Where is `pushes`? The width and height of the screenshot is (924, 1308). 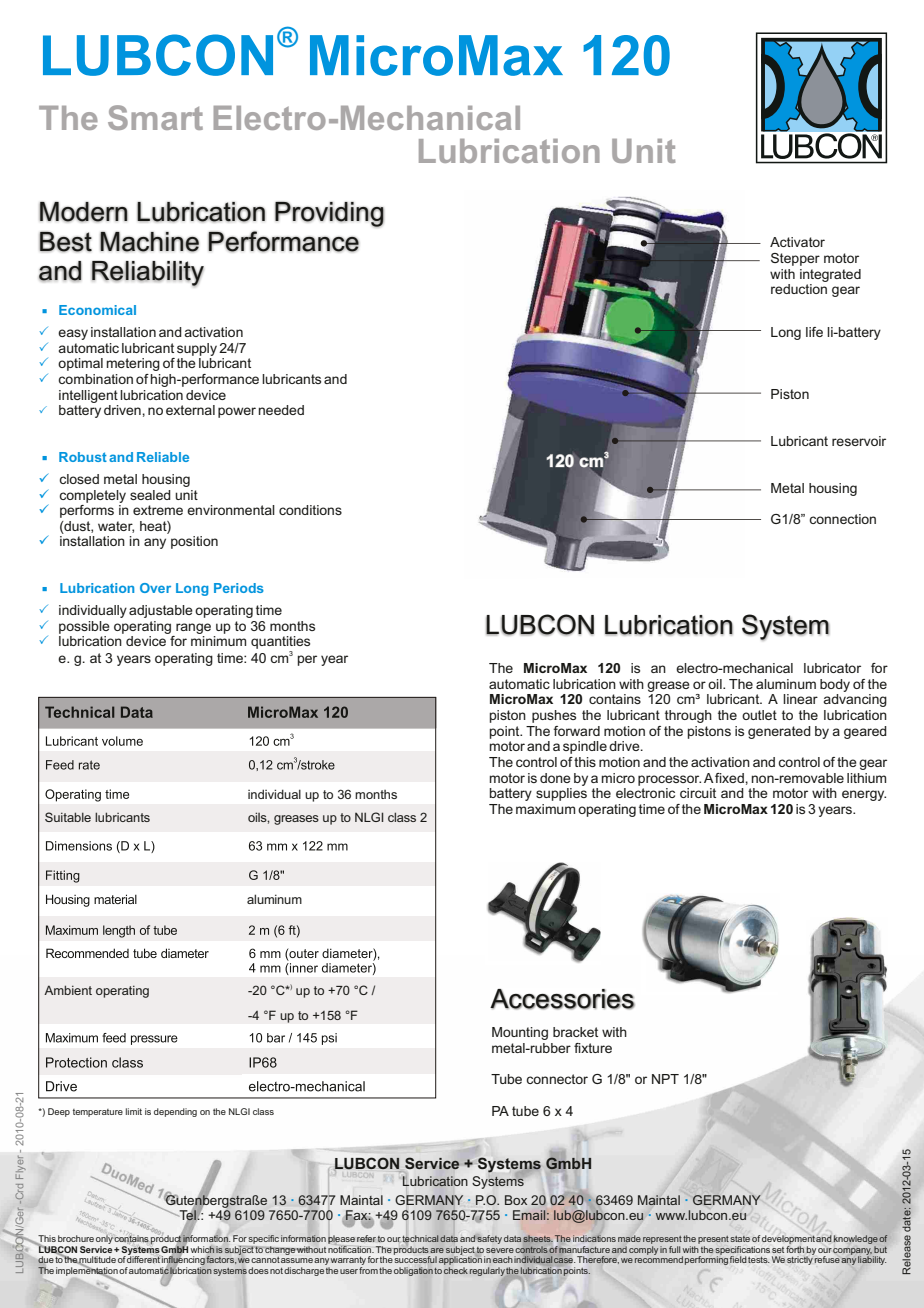 pushes is located at coordinates (554, 716).
